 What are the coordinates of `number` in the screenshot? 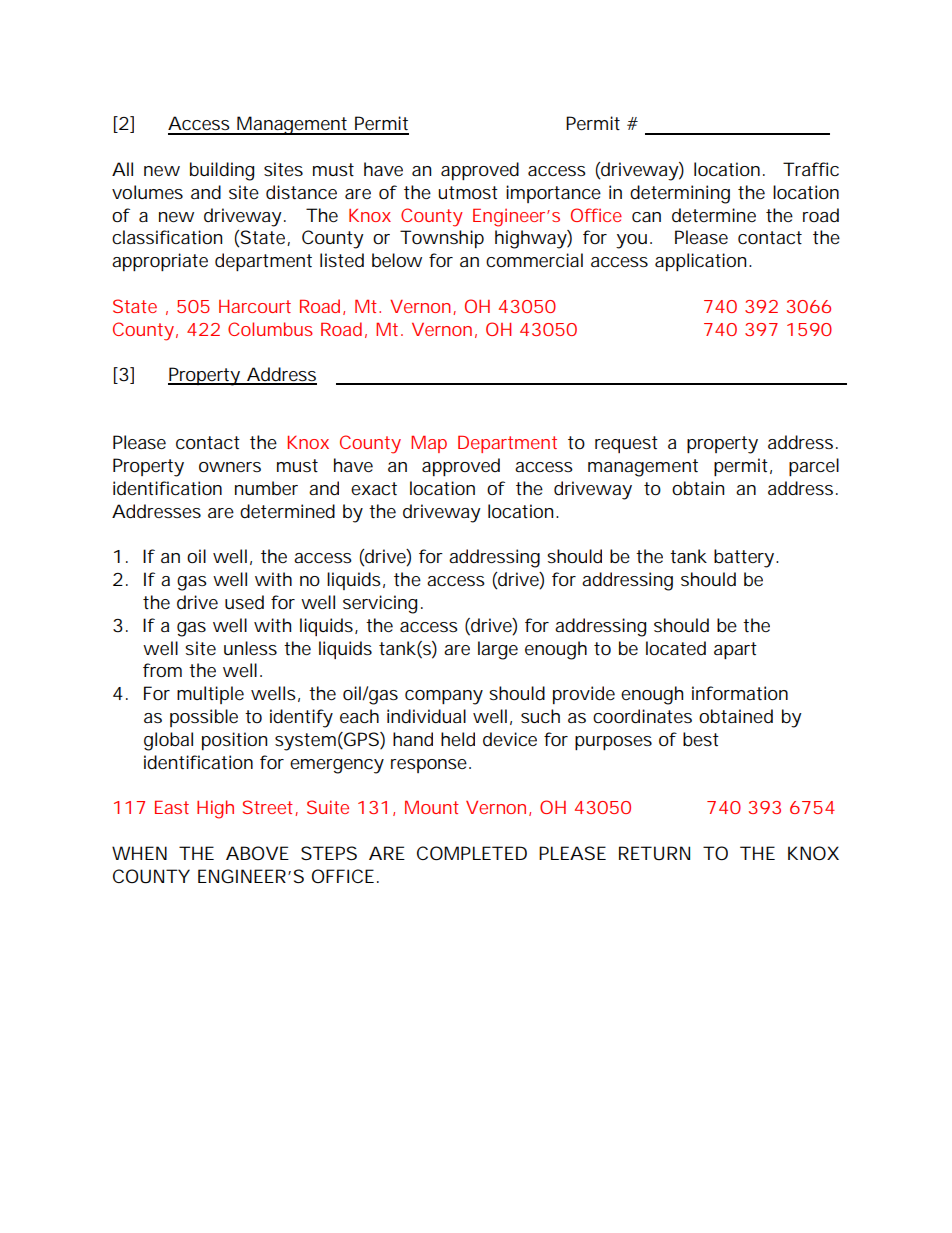 It's located at (266, 488).
